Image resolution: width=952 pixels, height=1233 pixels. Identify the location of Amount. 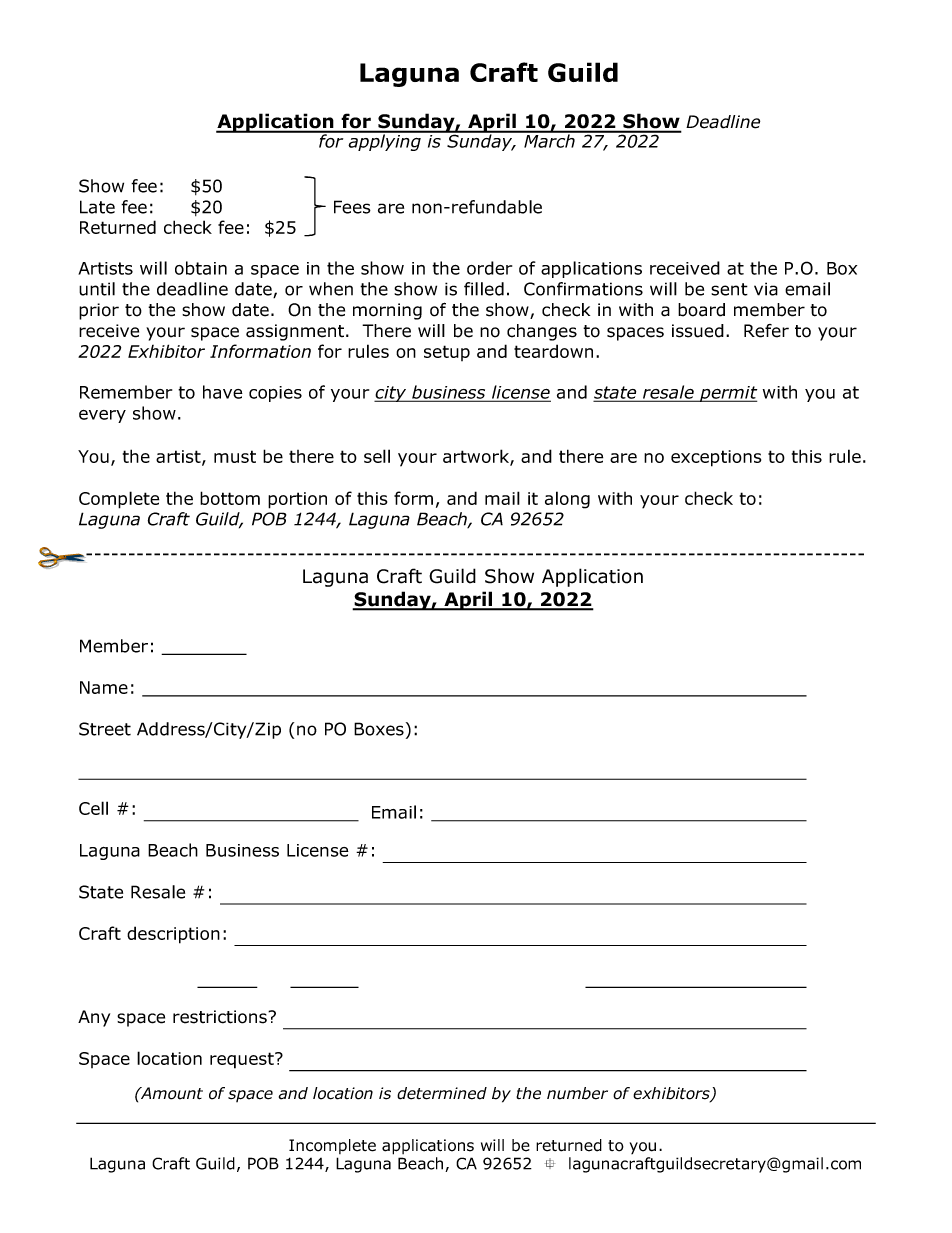
(170, 1093).
